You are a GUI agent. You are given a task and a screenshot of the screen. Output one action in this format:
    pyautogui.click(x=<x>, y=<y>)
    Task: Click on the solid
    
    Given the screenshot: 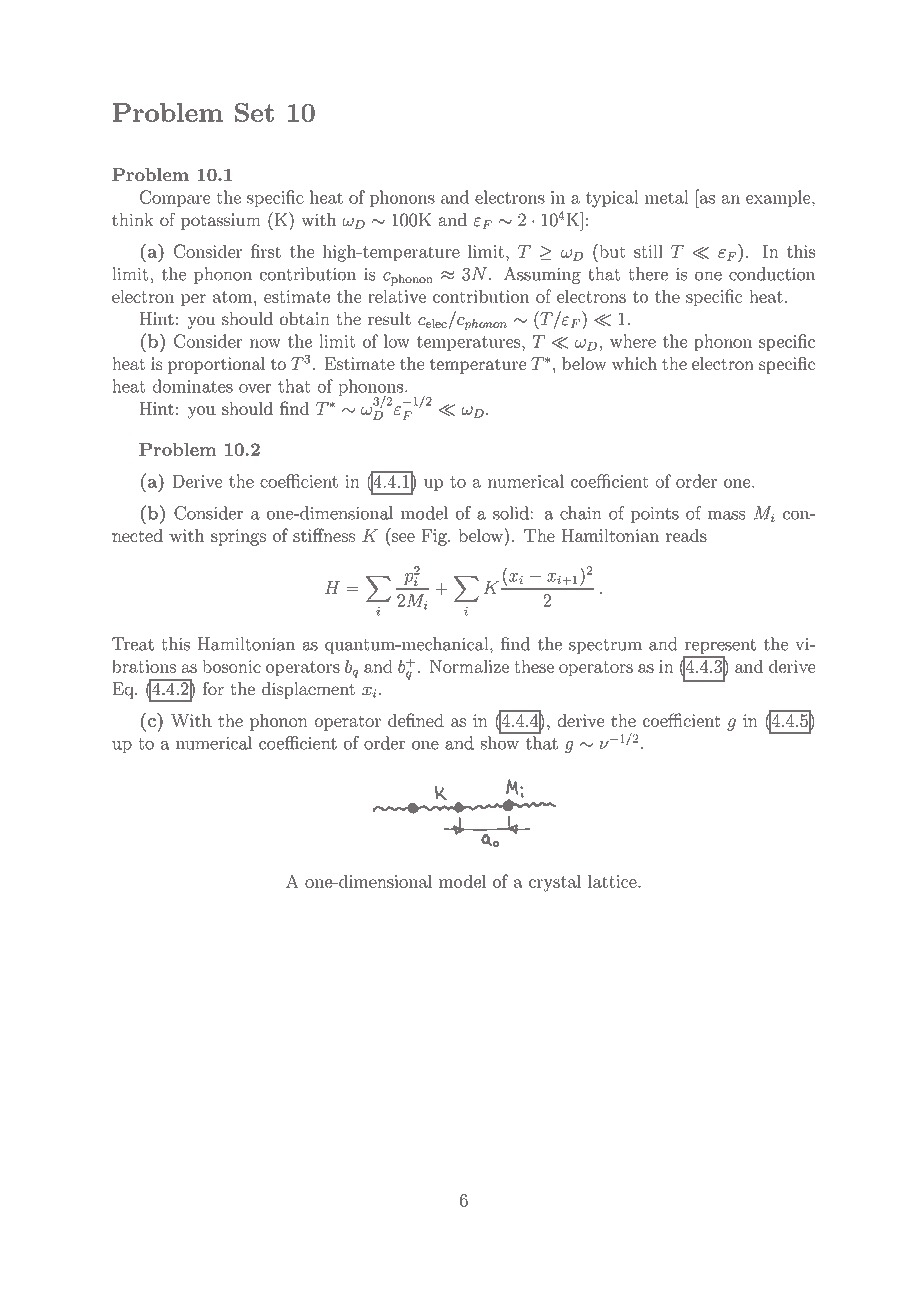 What is the action you would take?
    pyautogui.click(x=511, y=513)
